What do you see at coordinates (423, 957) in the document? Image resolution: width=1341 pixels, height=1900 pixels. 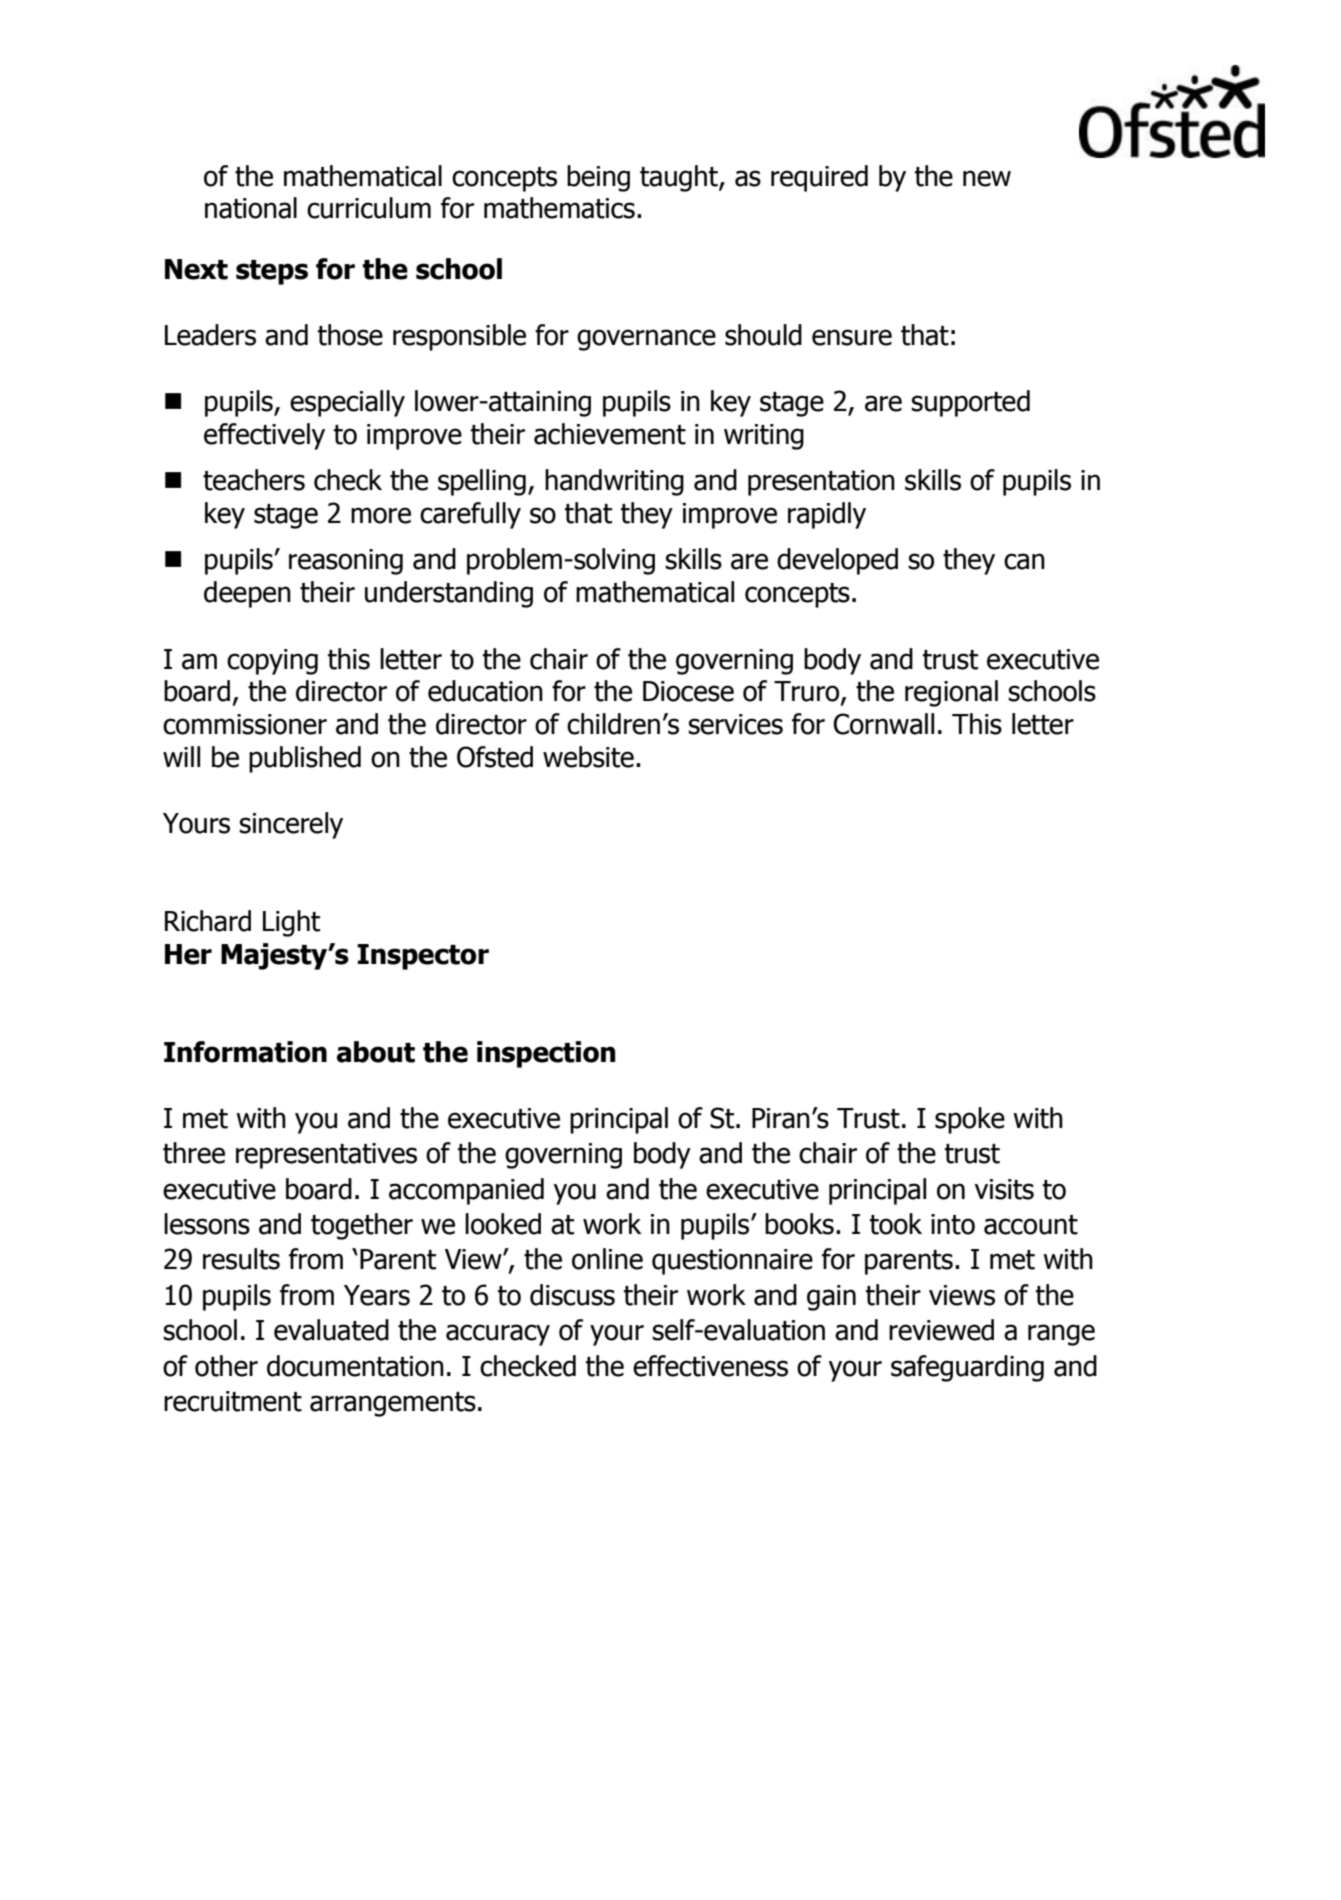 I see `Inspector` at bounding box center [423, 957].
